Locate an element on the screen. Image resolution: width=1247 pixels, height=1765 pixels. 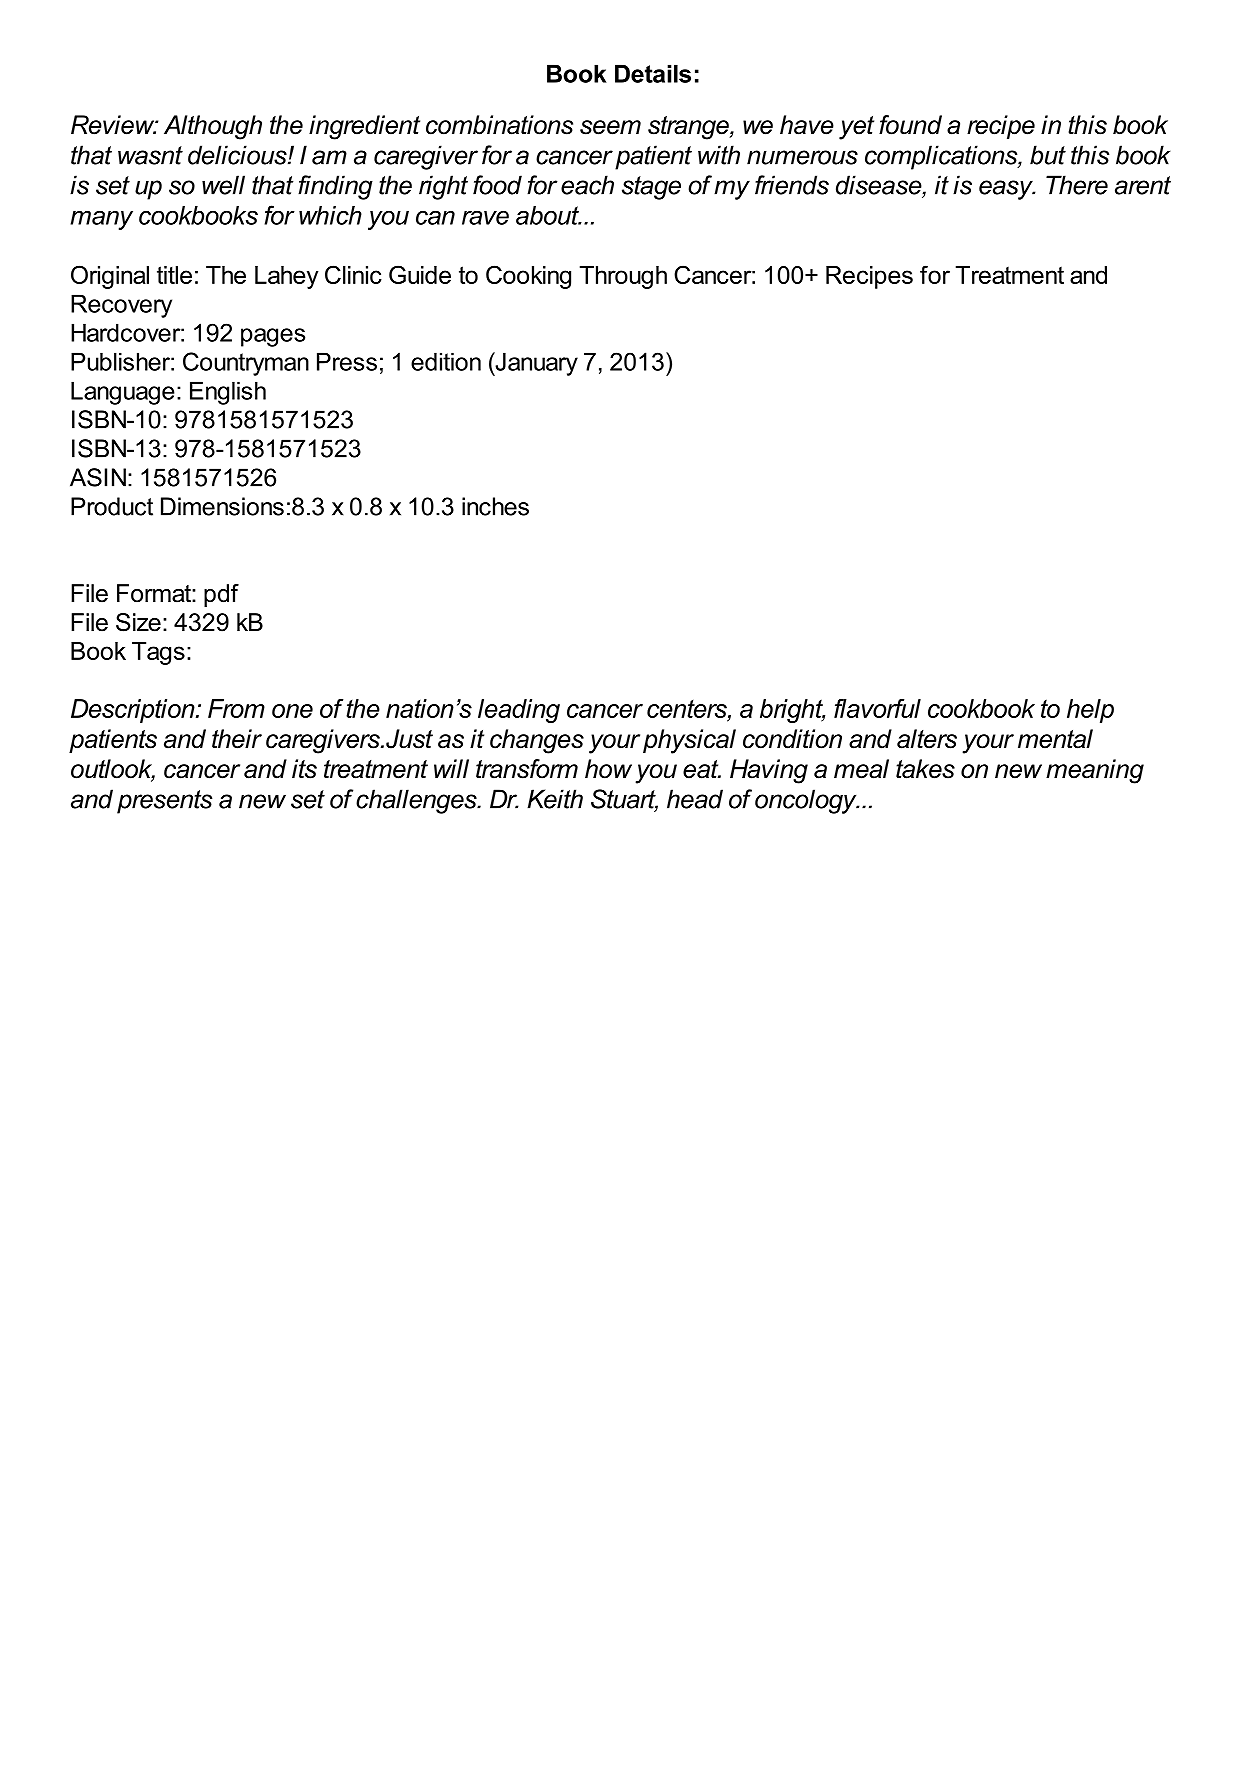
pages is located at coordinates (273, 337).
